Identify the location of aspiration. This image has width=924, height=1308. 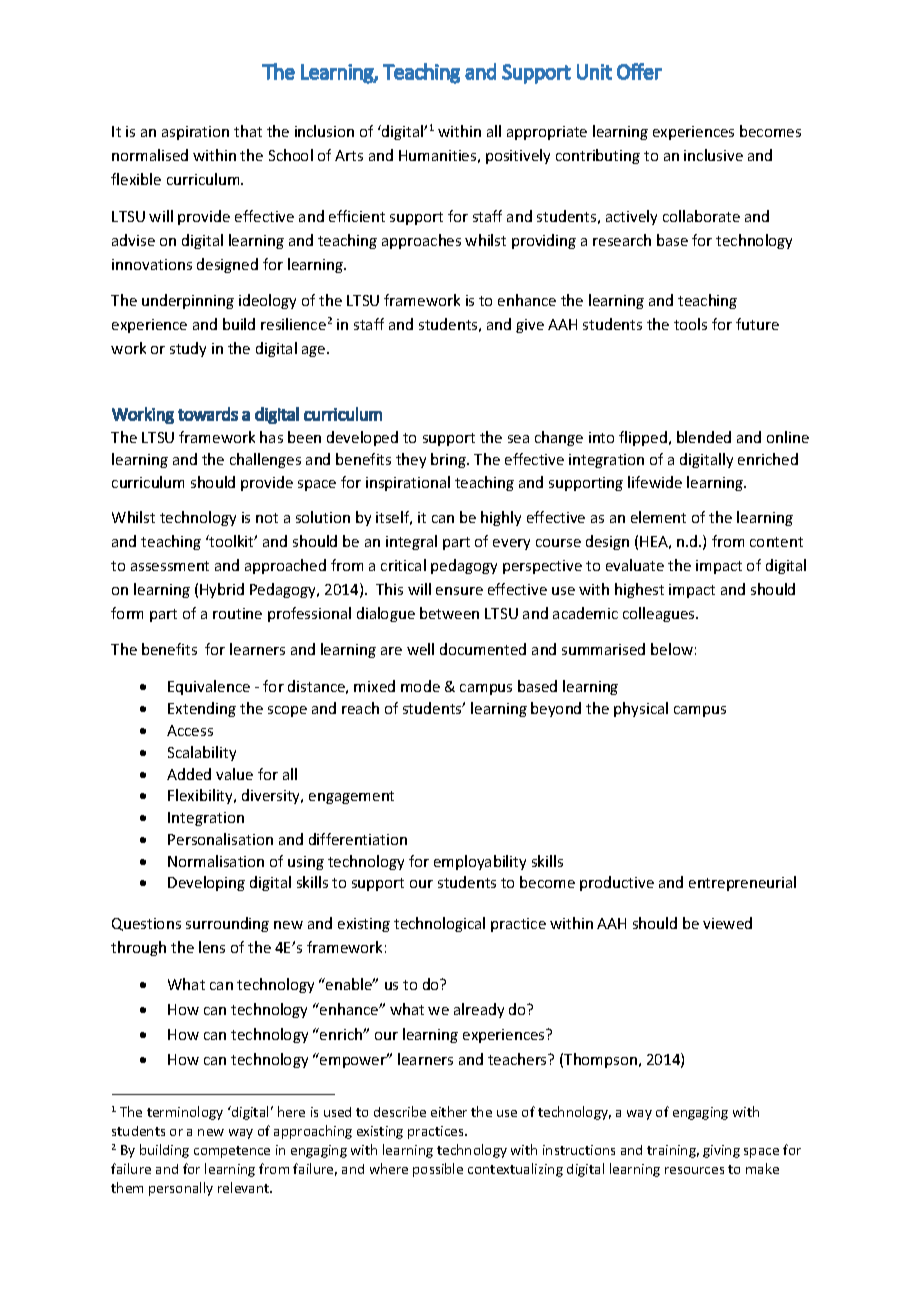
(195, 133).
